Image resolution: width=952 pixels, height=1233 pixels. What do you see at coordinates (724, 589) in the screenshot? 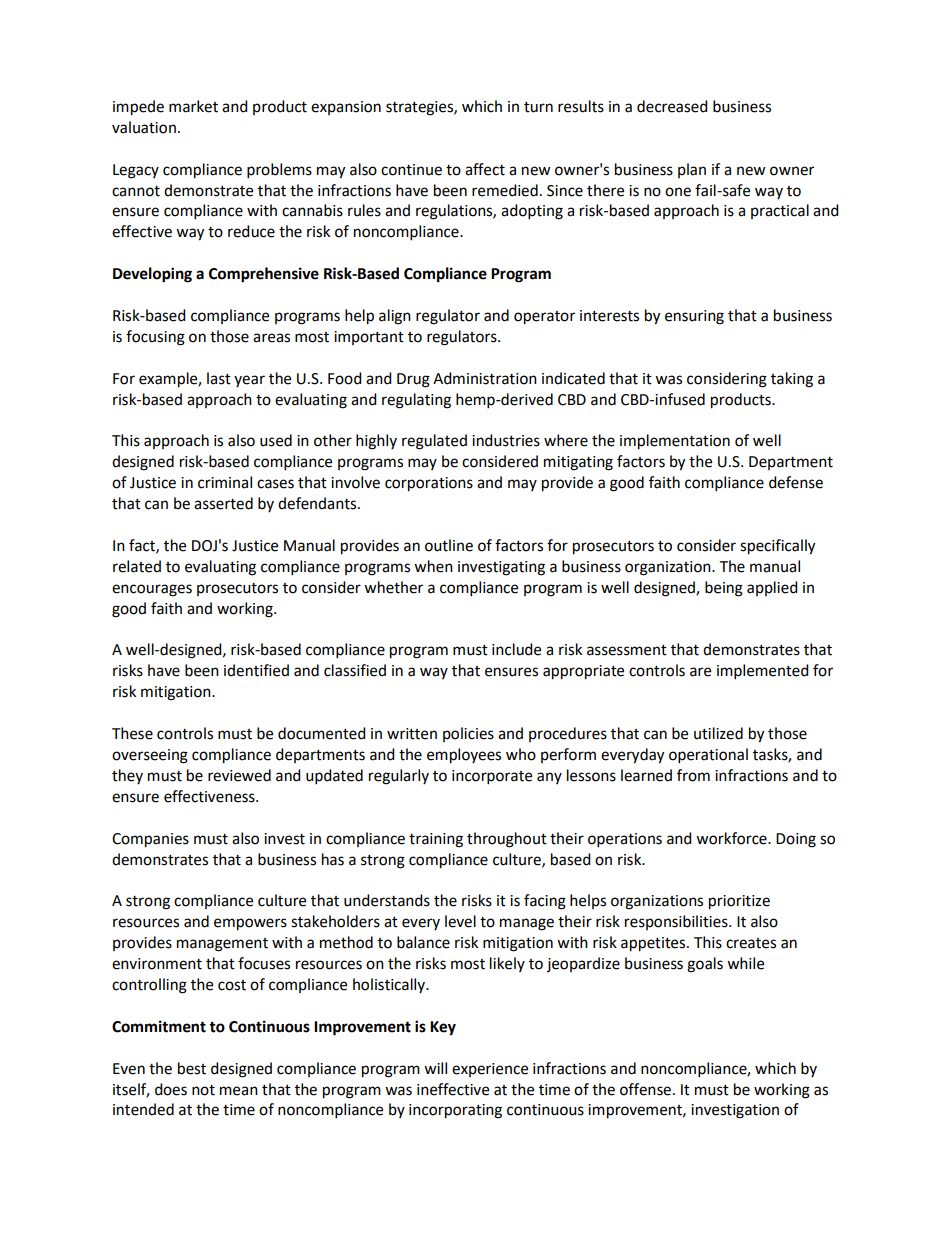
I see `being` at bounding box center [724, 589].
